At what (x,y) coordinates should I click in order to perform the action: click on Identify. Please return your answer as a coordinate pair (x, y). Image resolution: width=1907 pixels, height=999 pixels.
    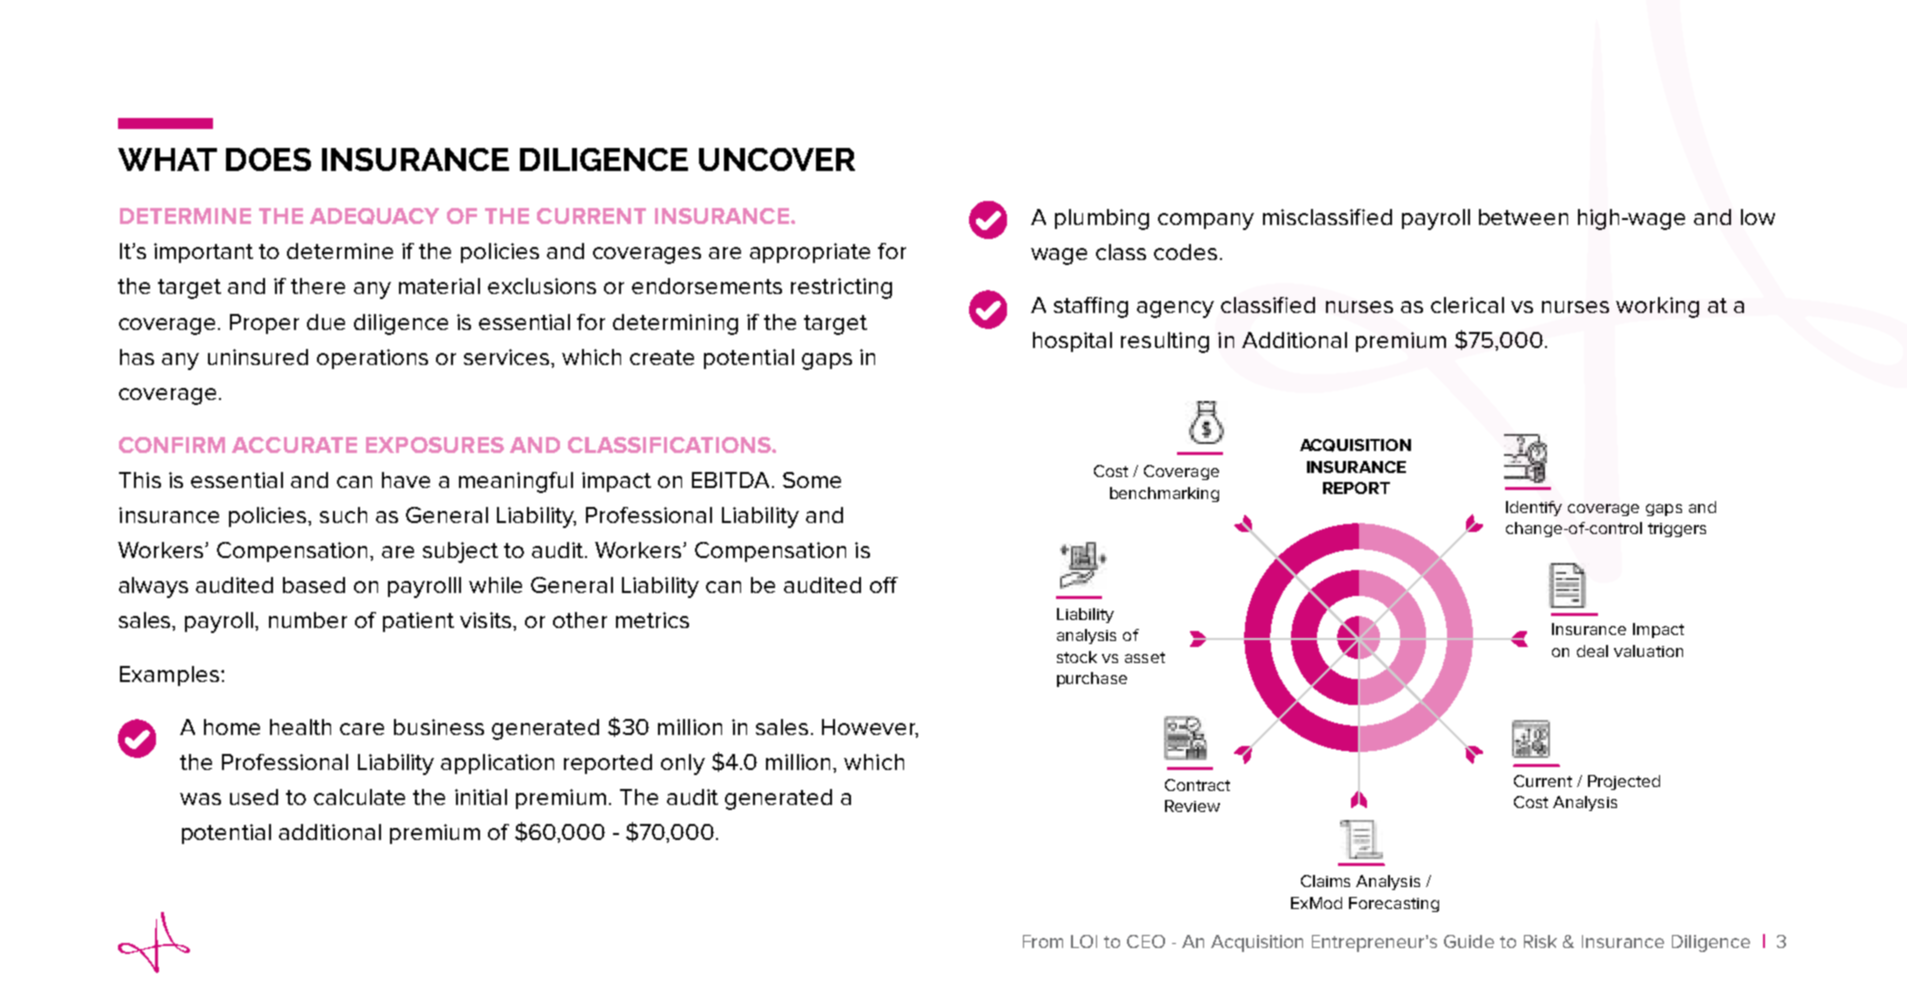
    Looking at the image, I should click on (1534, 508).
